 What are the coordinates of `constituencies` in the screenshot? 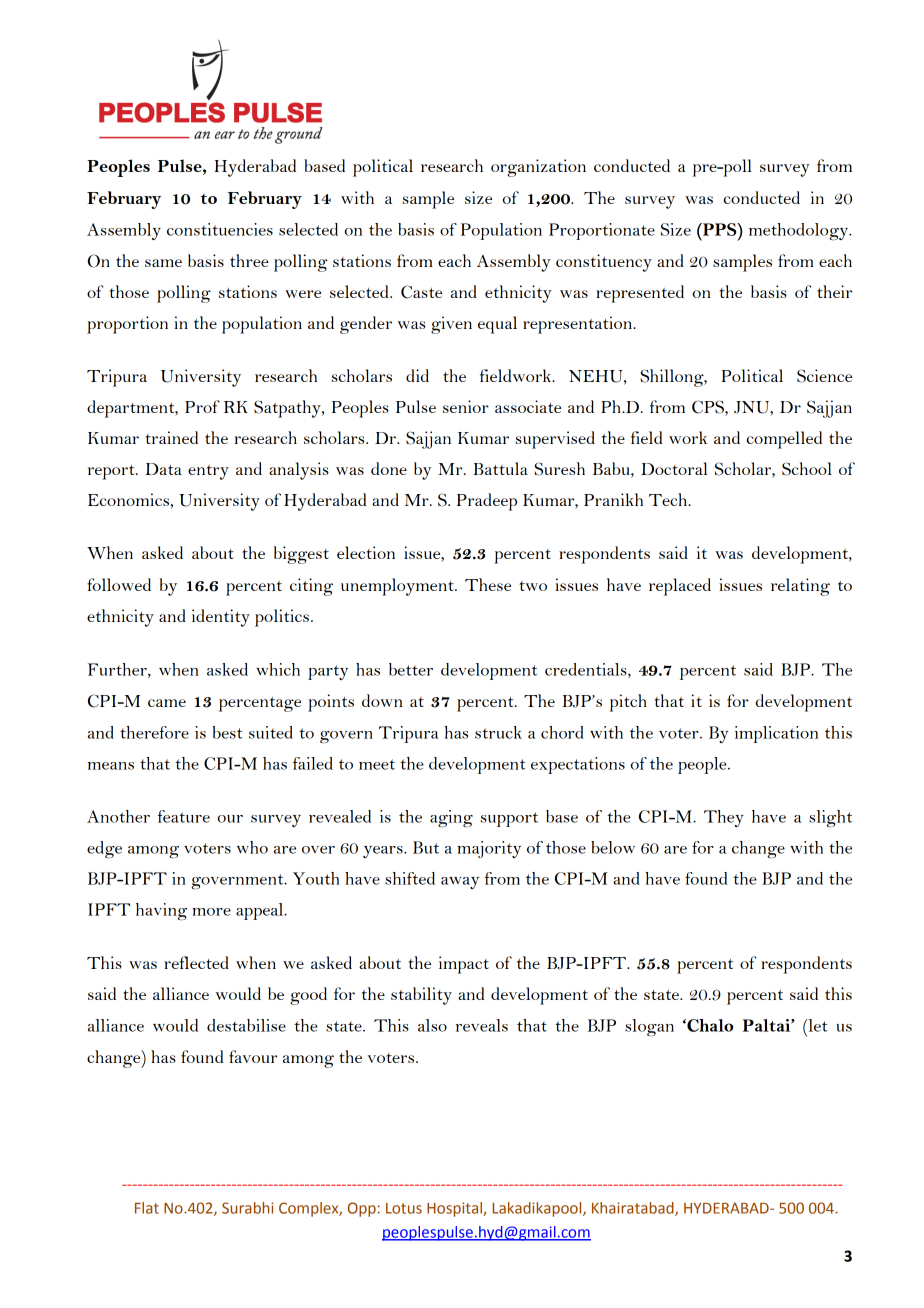 It's located at (220, 229).
